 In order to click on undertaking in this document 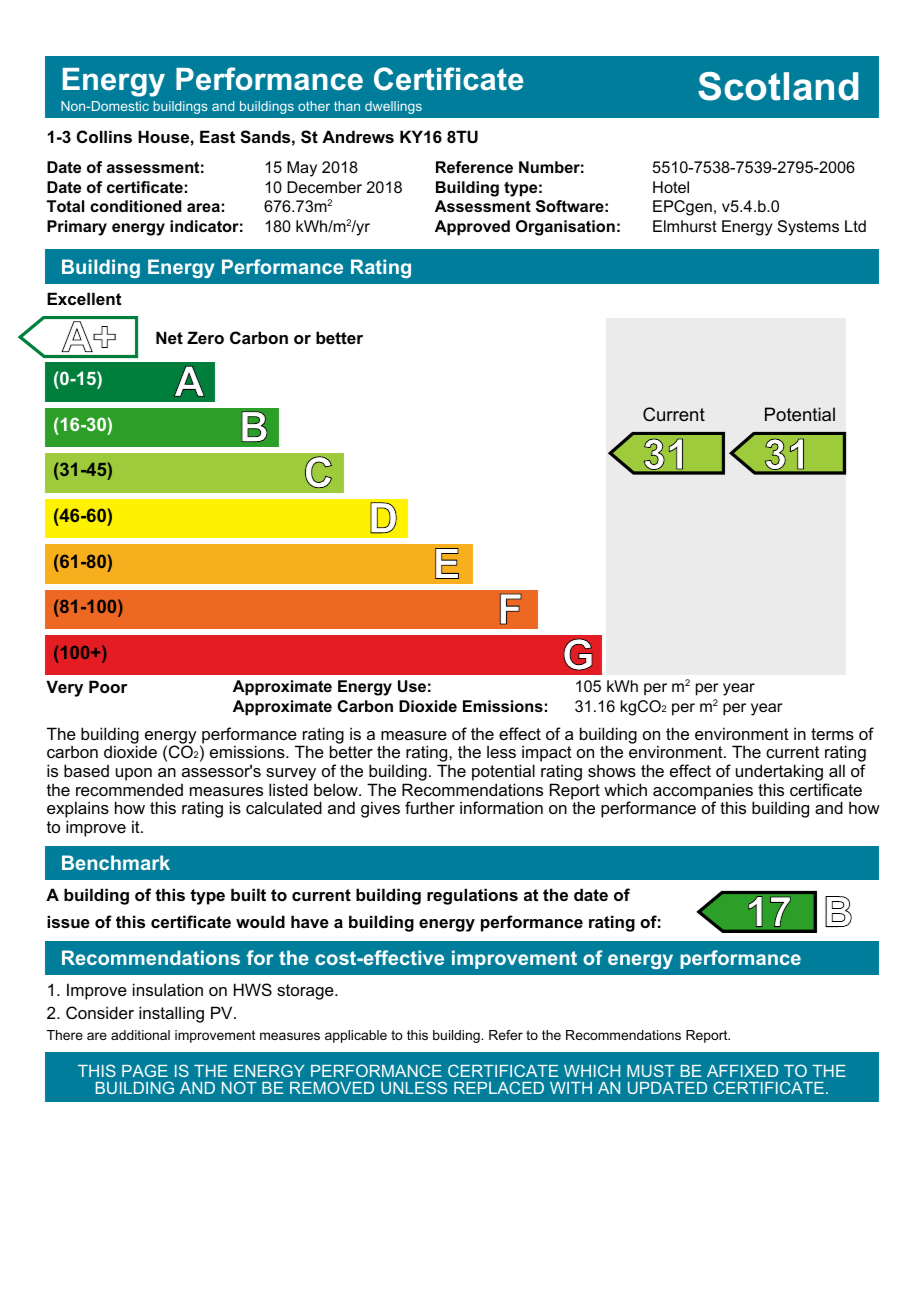, I will do `click(780, 774)`.
